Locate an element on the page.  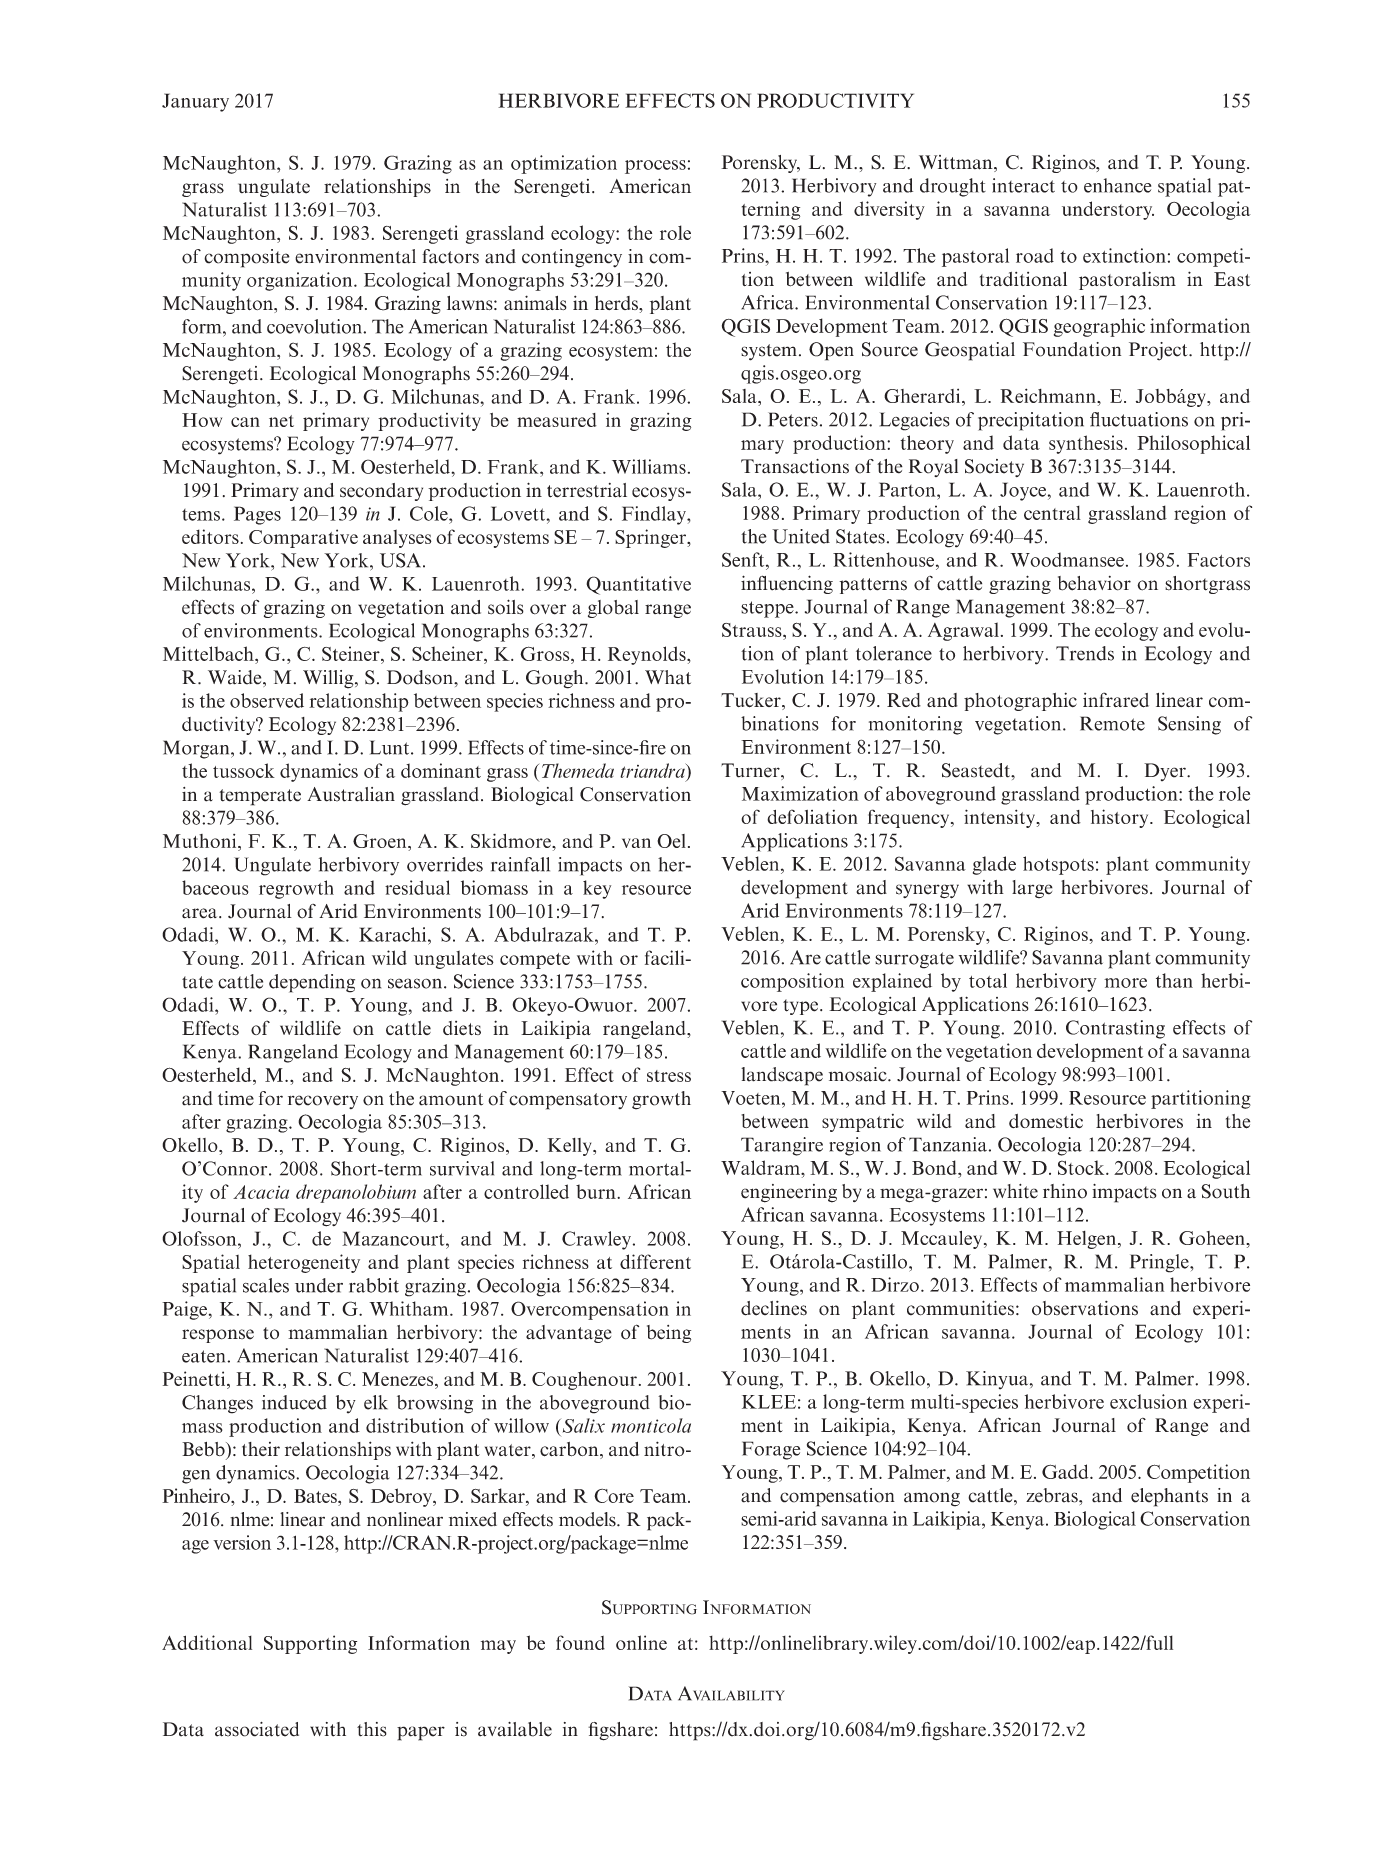
process is located at coordinates (655, 167).
